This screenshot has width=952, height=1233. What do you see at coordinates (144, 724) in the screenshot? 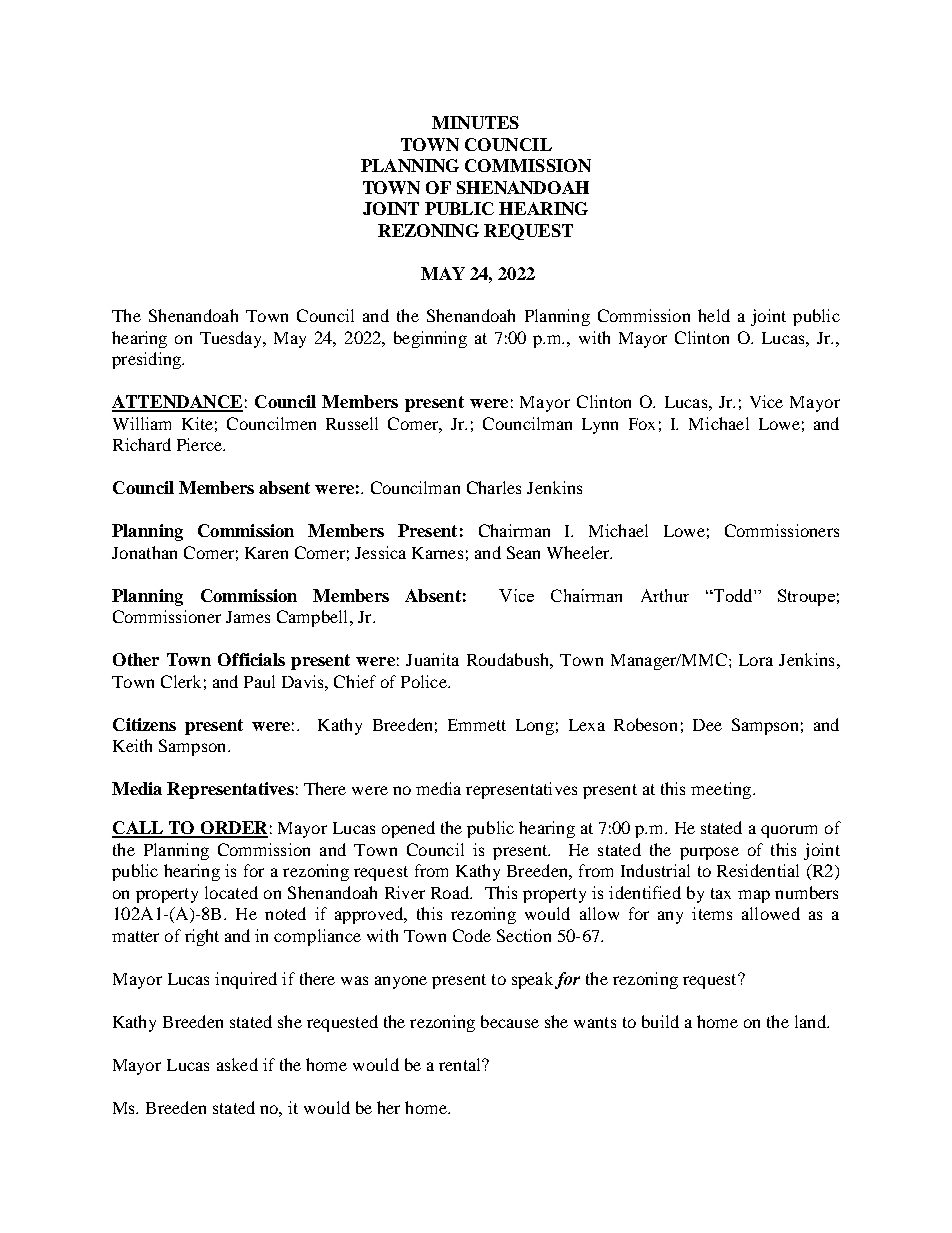
I see `Citizens` at bounding box center [144, 724].
